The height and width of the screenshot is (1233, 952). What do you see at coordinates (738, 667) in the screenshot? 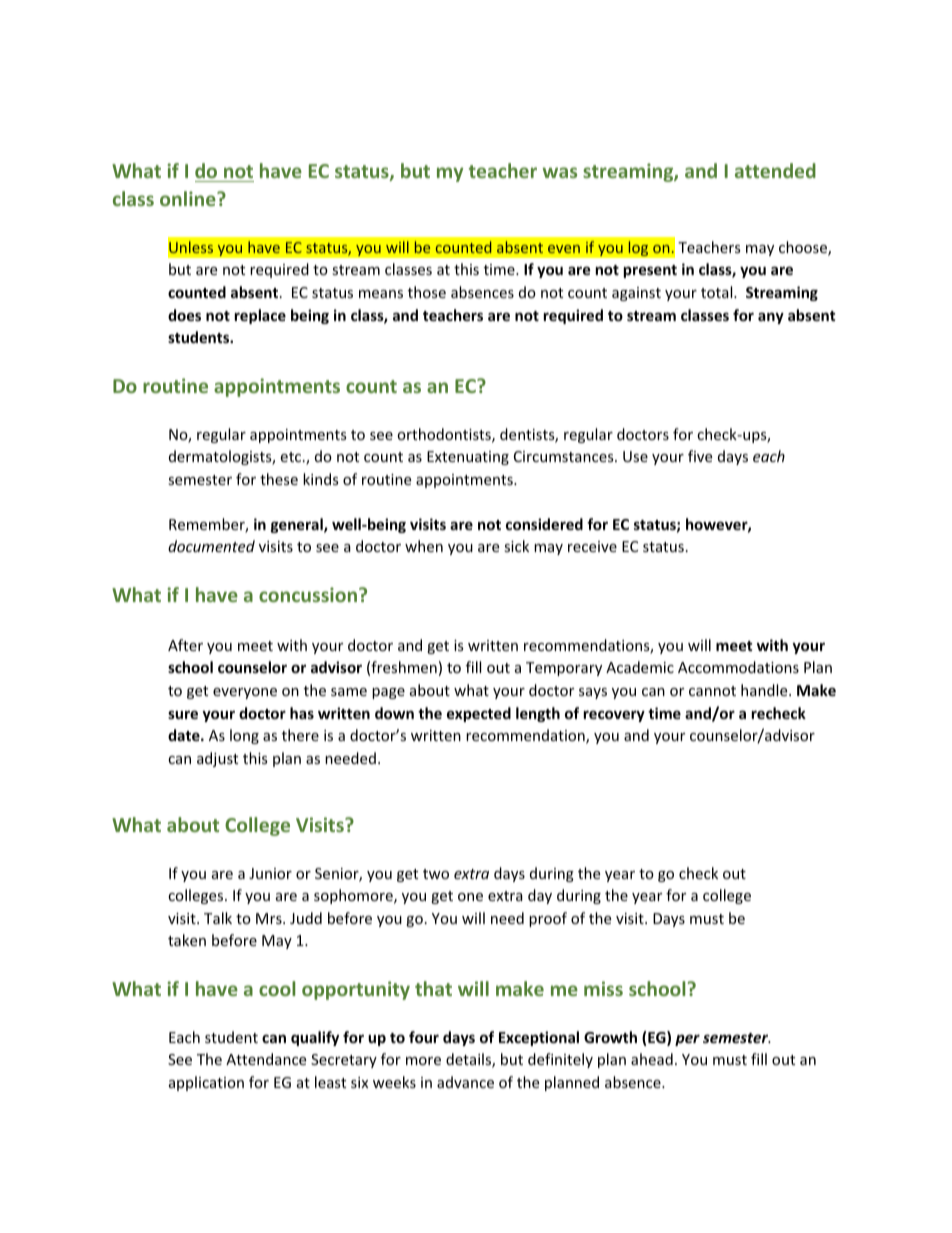
I see `Accommodations` at bounding box center [738, 667].
